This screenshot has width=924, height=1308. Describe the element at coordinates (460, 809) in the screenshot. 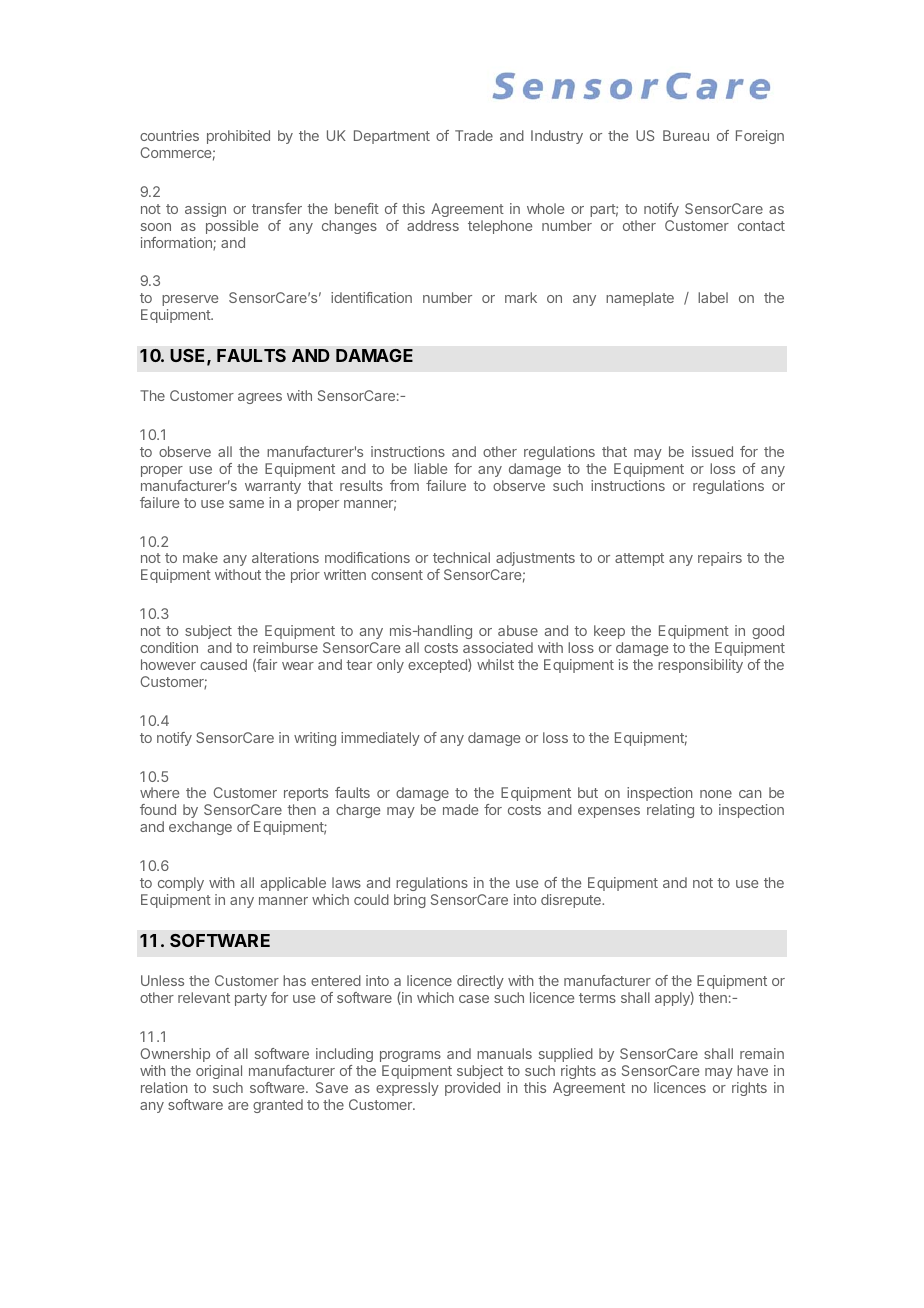

I see `made` at that location.
